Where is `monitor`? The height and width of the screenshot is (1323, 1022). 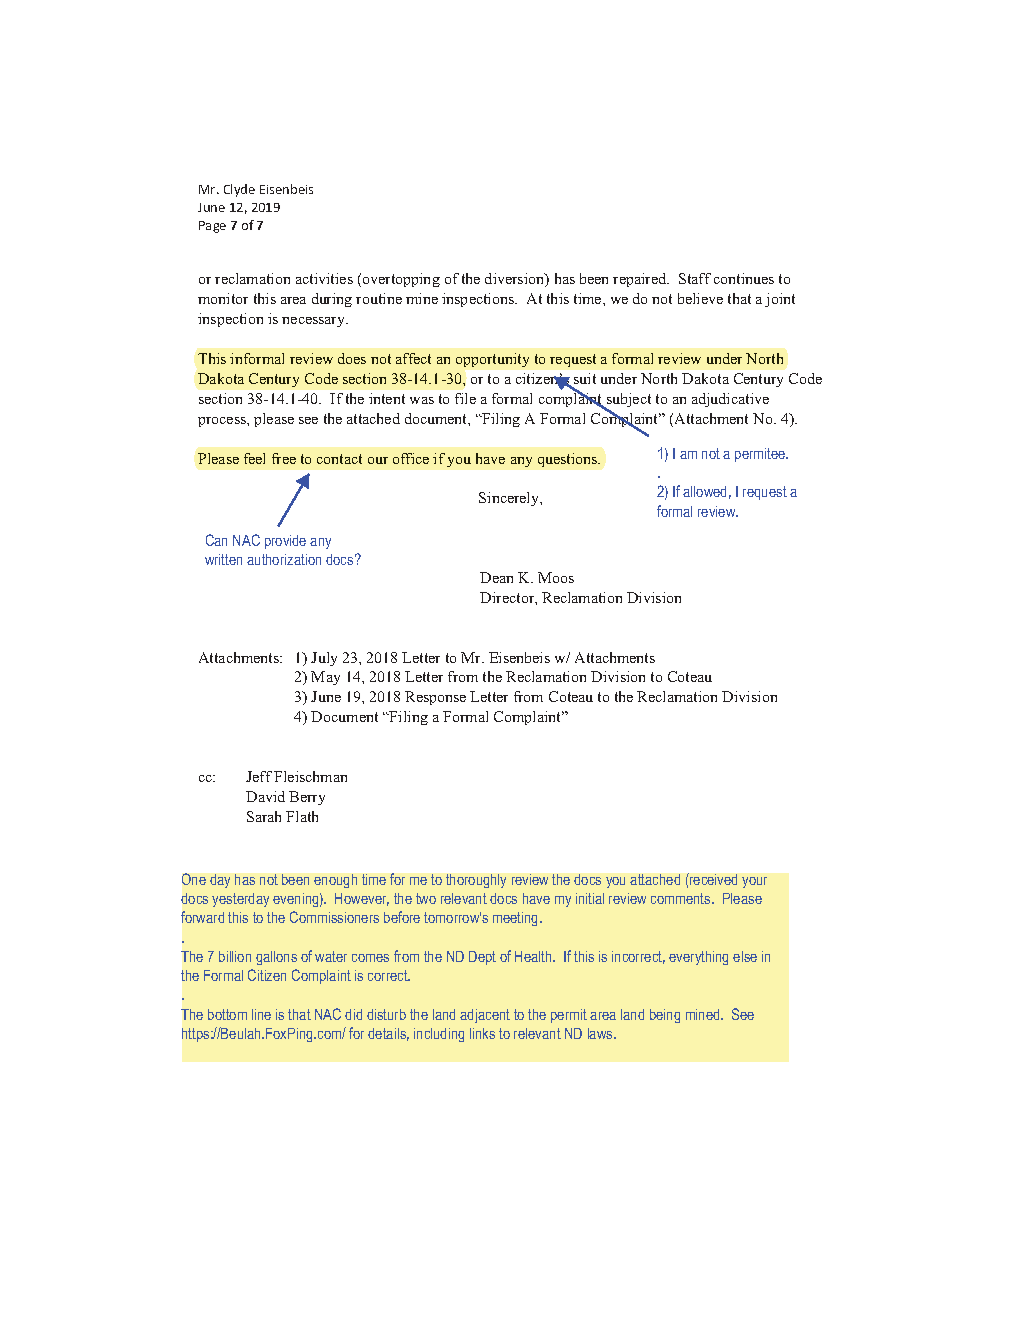
monitor is located at coordinates (223, 298).
